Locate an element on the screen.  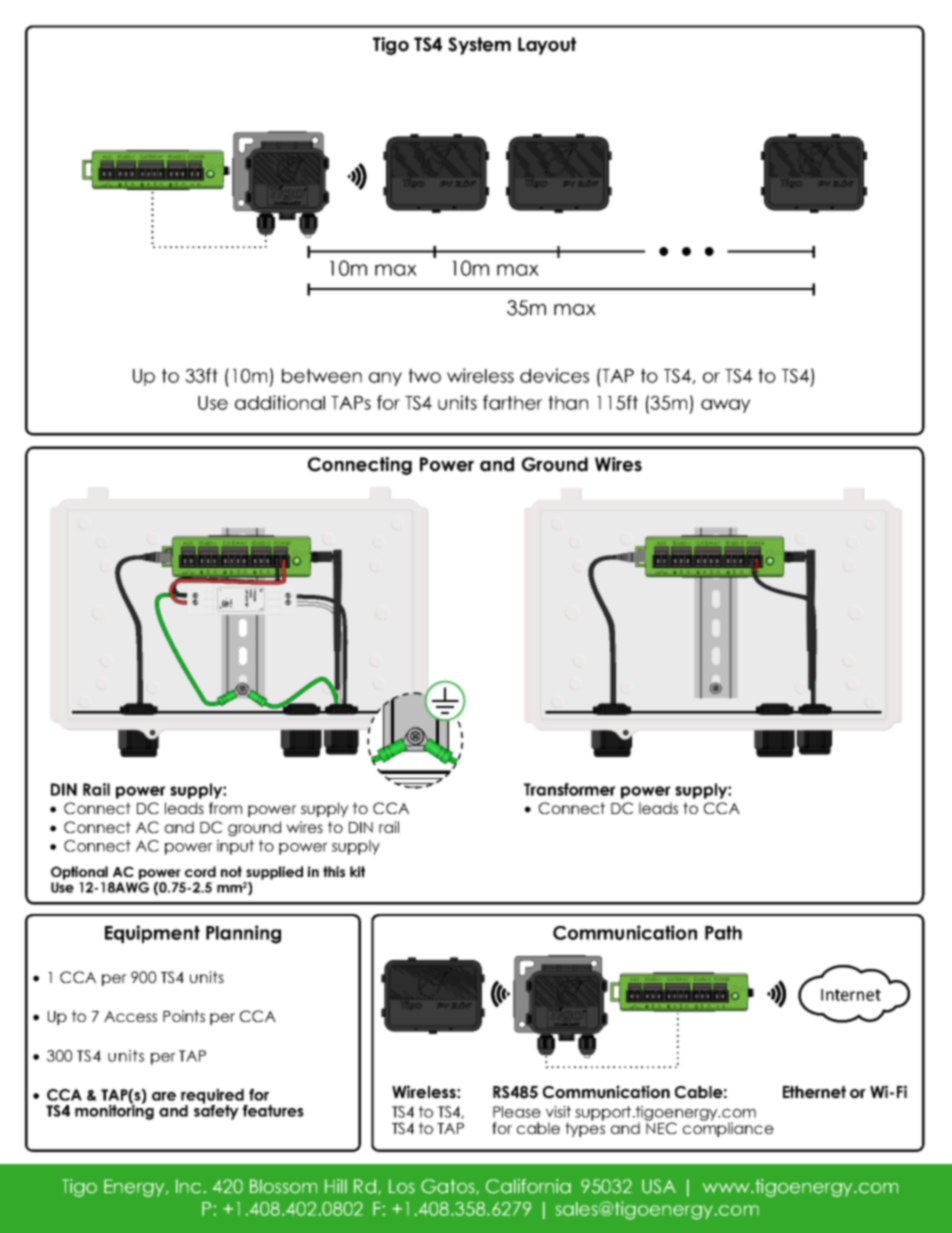
Path is located at coordinates (723, 933).
